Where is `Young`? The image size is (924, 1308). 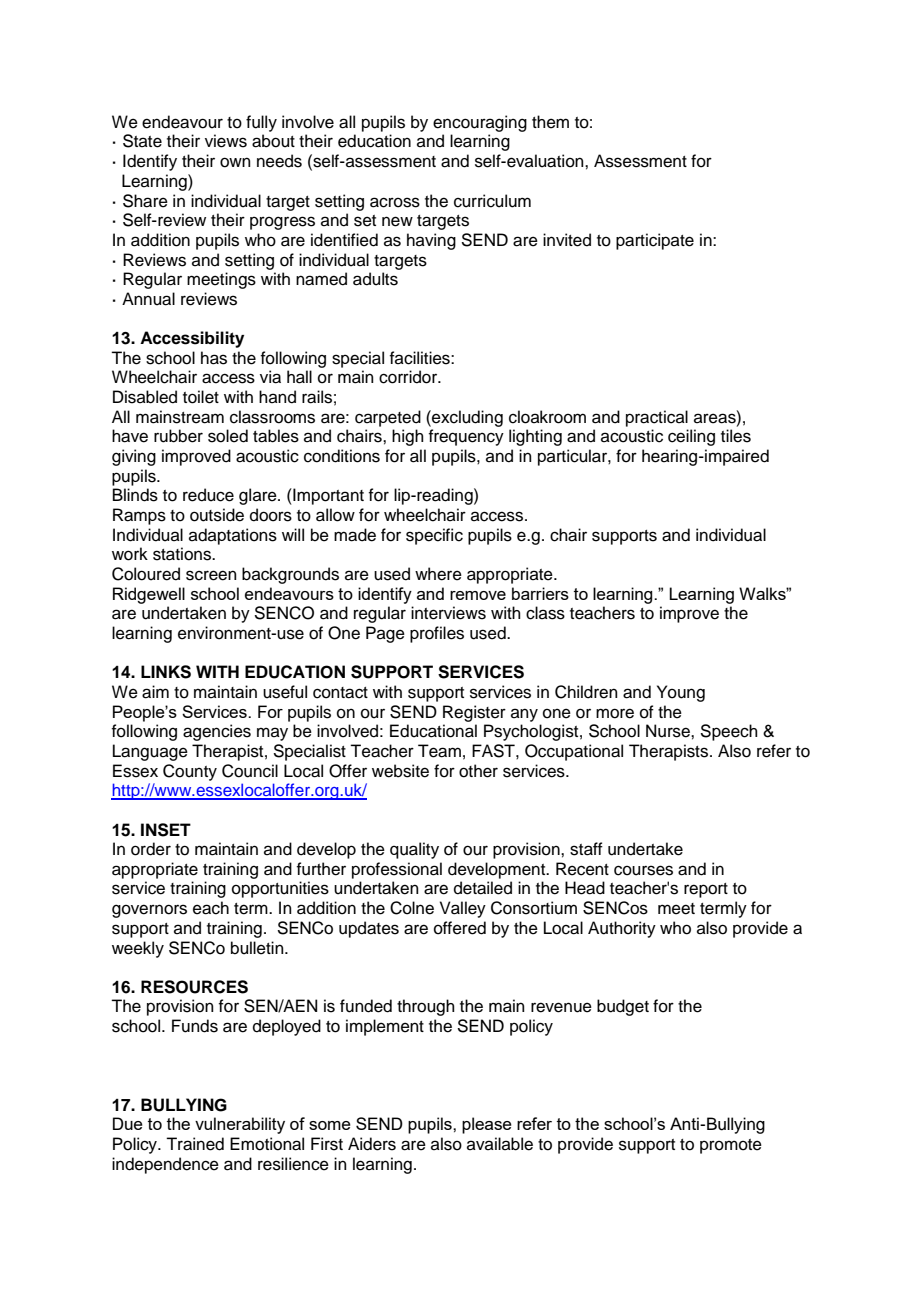
Young is located at coordinates (681, 693).
